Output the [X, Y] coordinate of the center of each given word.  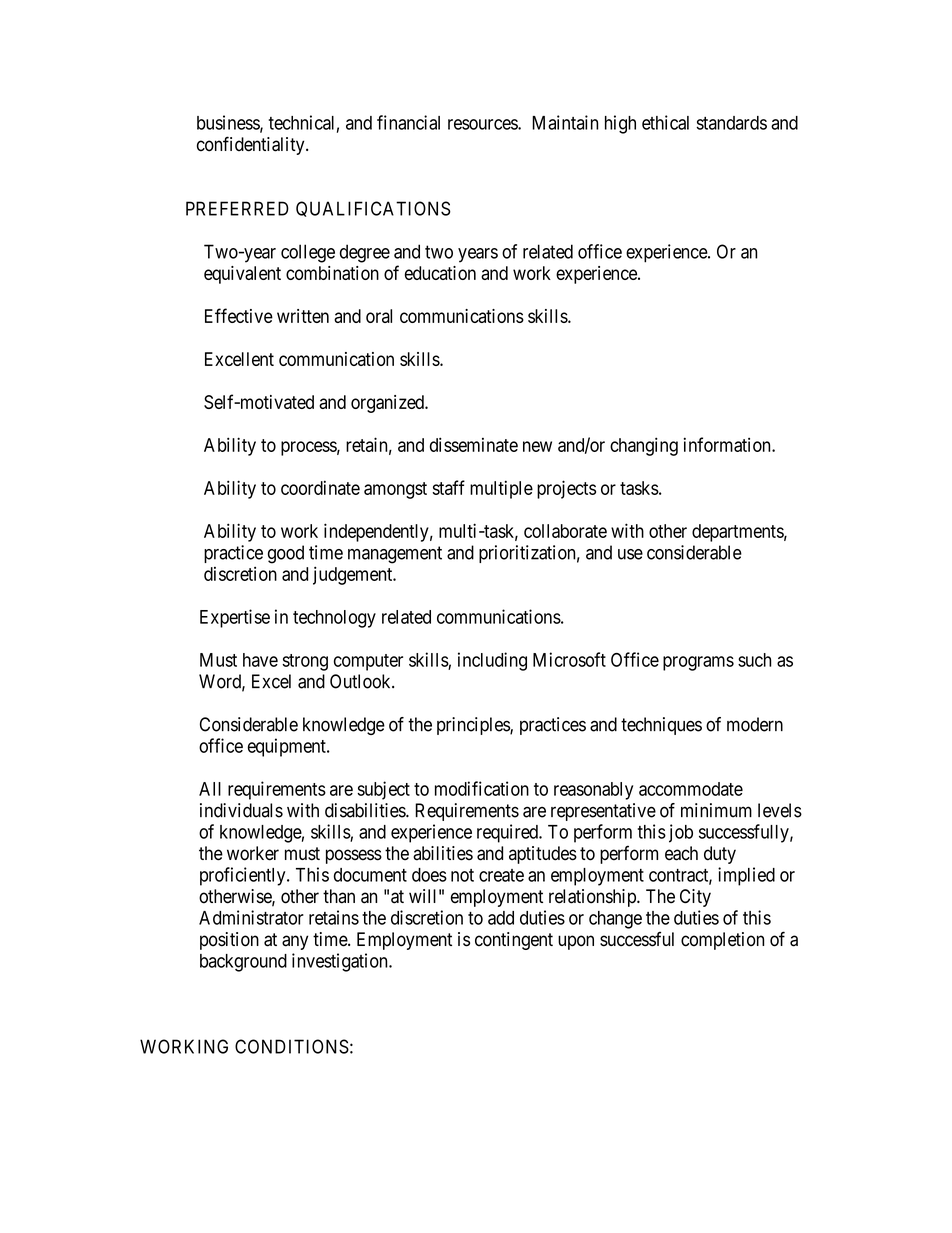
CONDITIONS [292, 1046]
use [630, 554]
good [286, 554]
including [492, 661]
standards [731, 123]
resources [483, 124]
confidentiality [252, 145]
